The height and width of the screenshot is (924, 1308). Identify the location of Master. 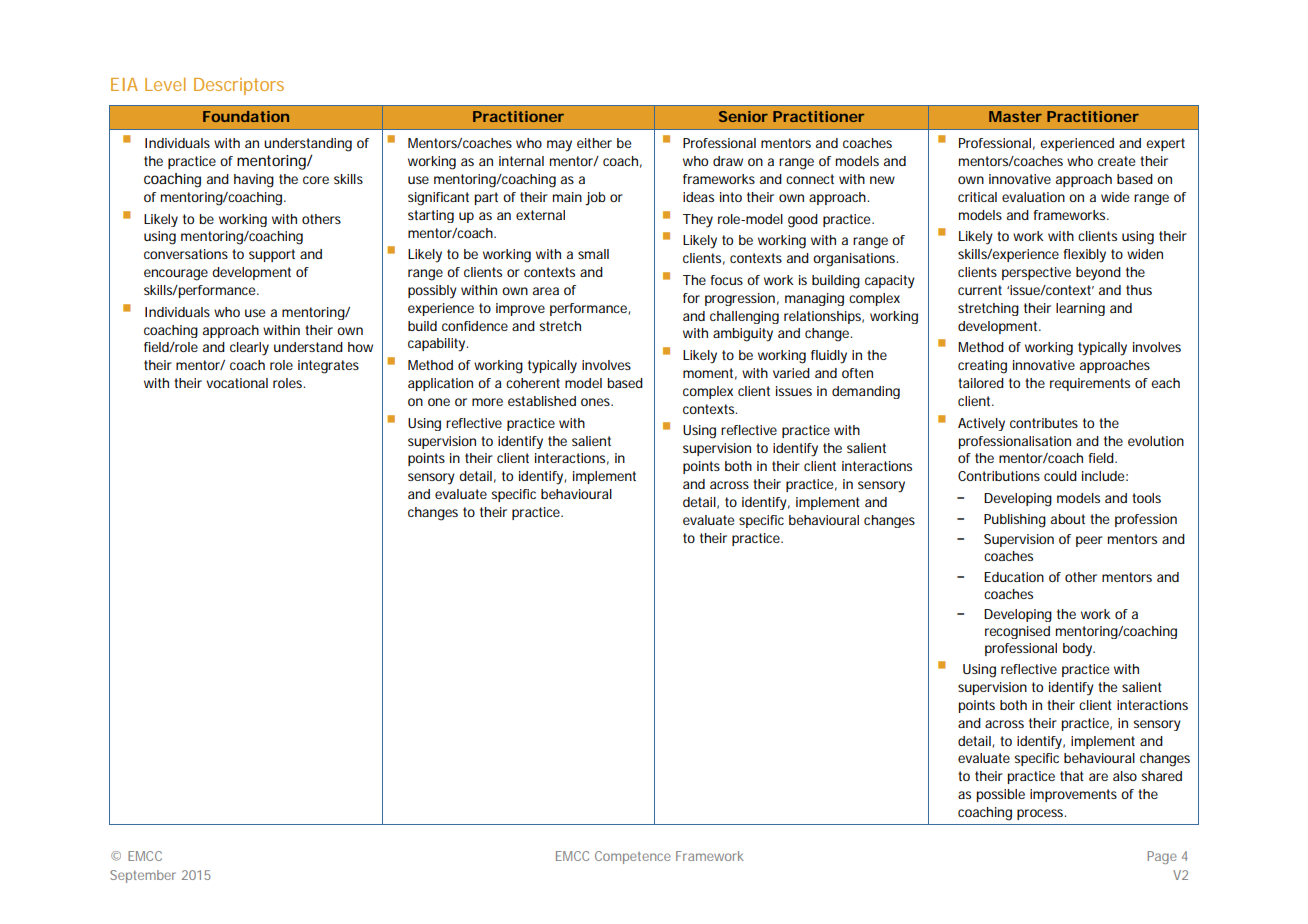
(1015, 116).
